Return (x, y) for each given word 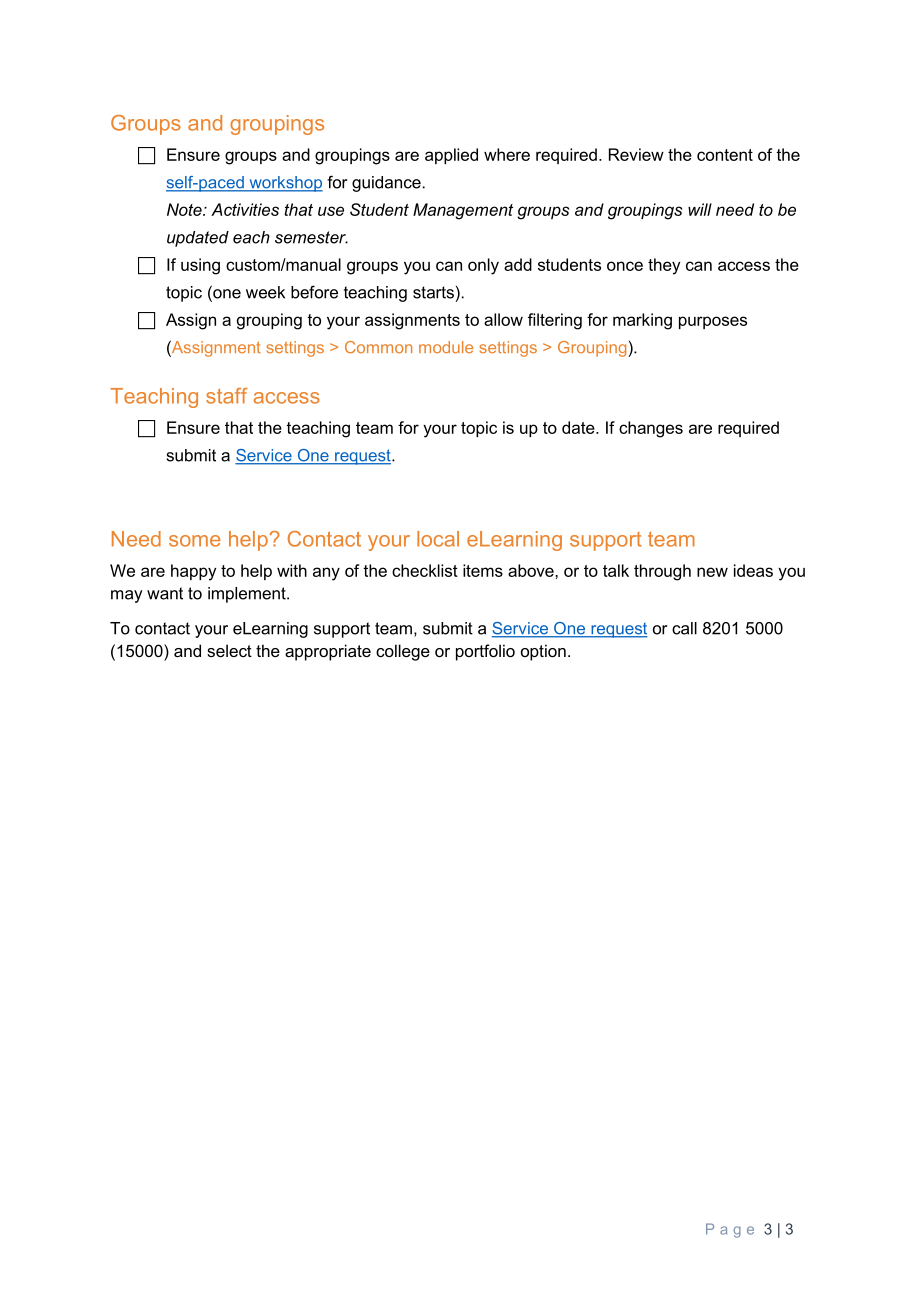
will (700, 209)
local (438, 539)
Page (730, 1230)
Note (185, 209)
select (229, 650)
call (684, 628)
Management (463, 211)
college (403, 652)
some (195, 541)
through (662, 572)
